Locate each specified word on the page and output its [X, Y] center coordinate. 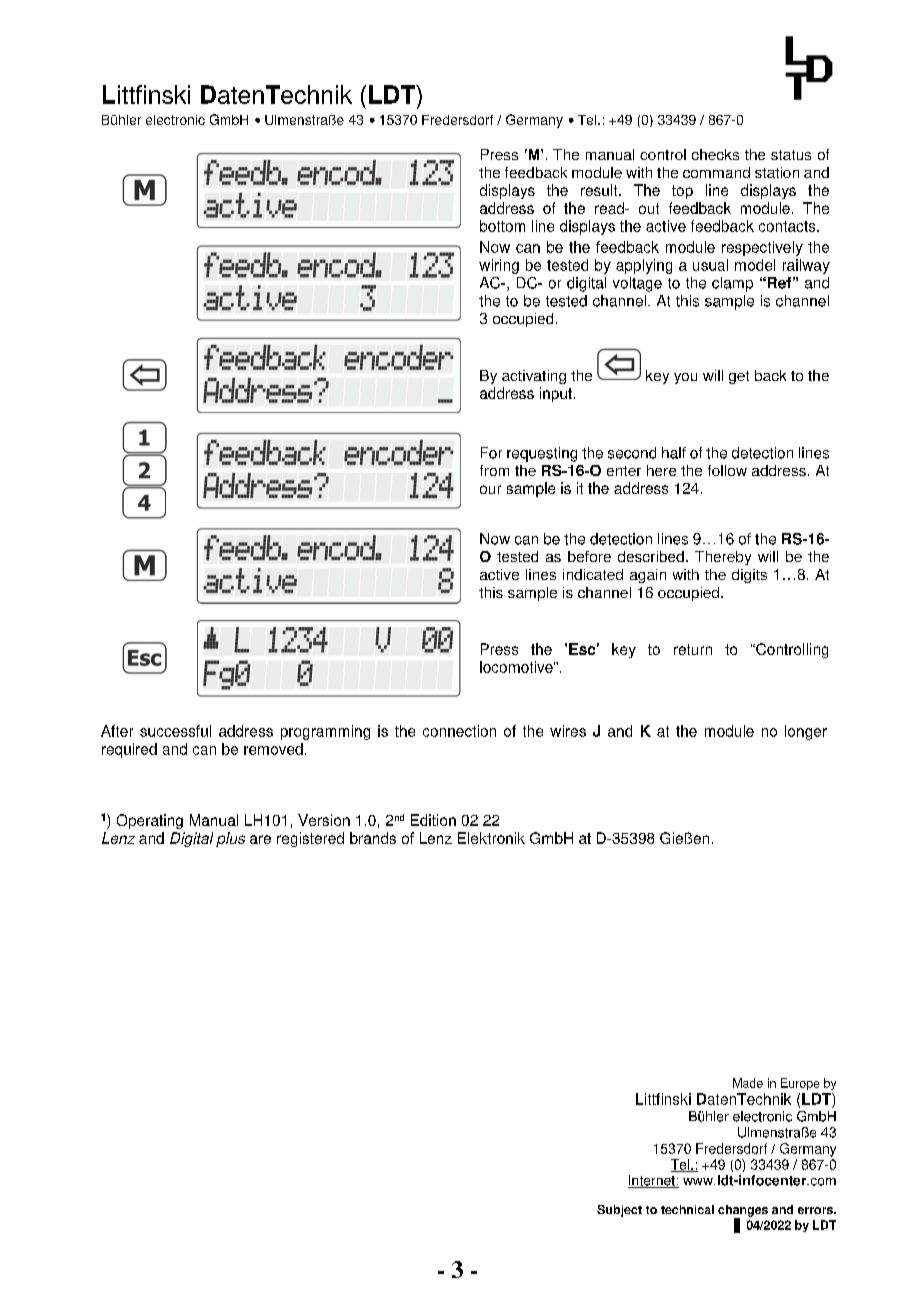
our [490, 489]
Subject [619, 1211]
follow [727, 470]
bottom [502, 226]
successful [175, 731]
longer [806, 732]
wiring [499, 266]
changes [743, 1212]
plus [230, 839]
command [716, 172]
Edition [433, 820]
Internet [652, 1181]
